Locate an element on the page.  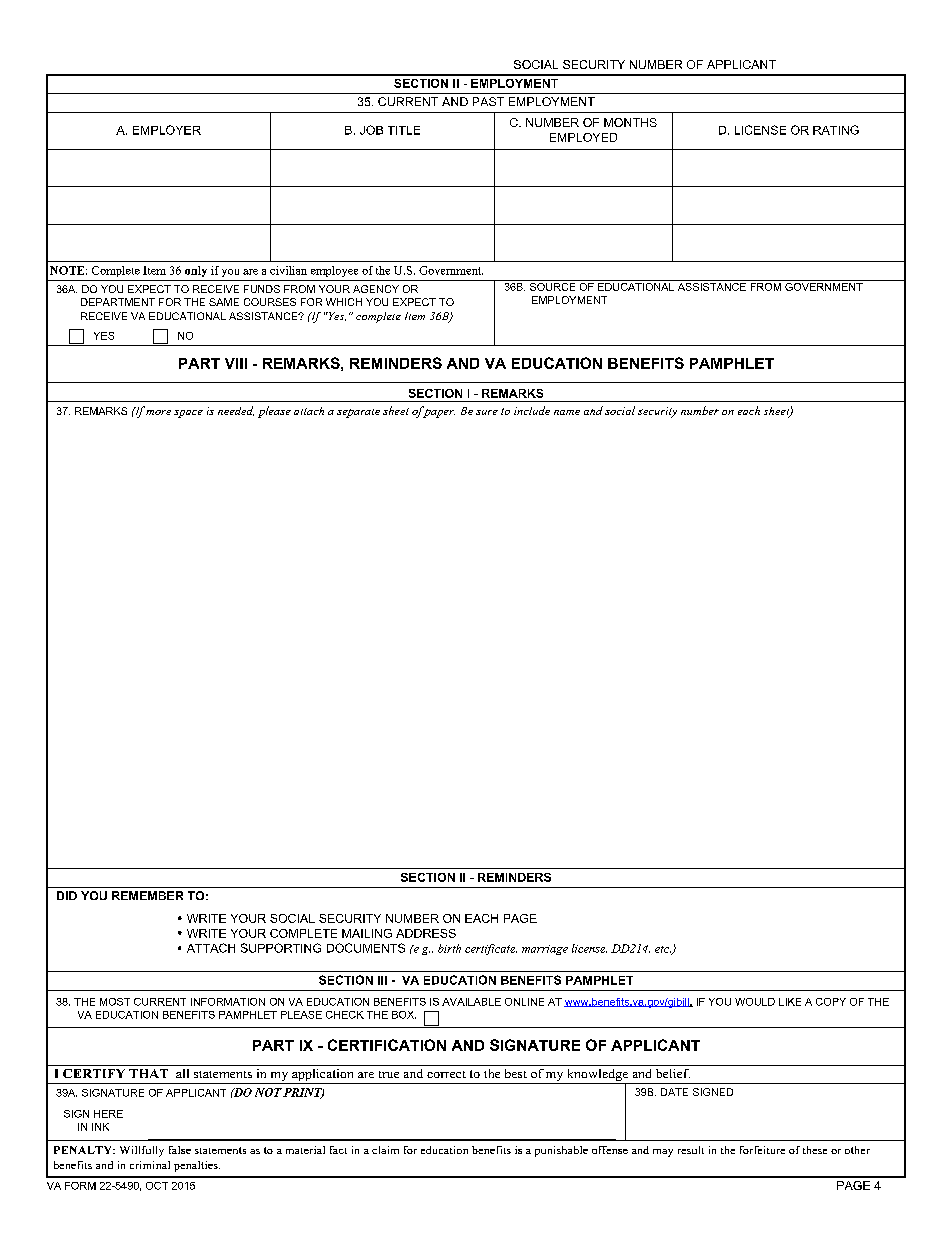
PAST is located at coordinates (488, 101).
